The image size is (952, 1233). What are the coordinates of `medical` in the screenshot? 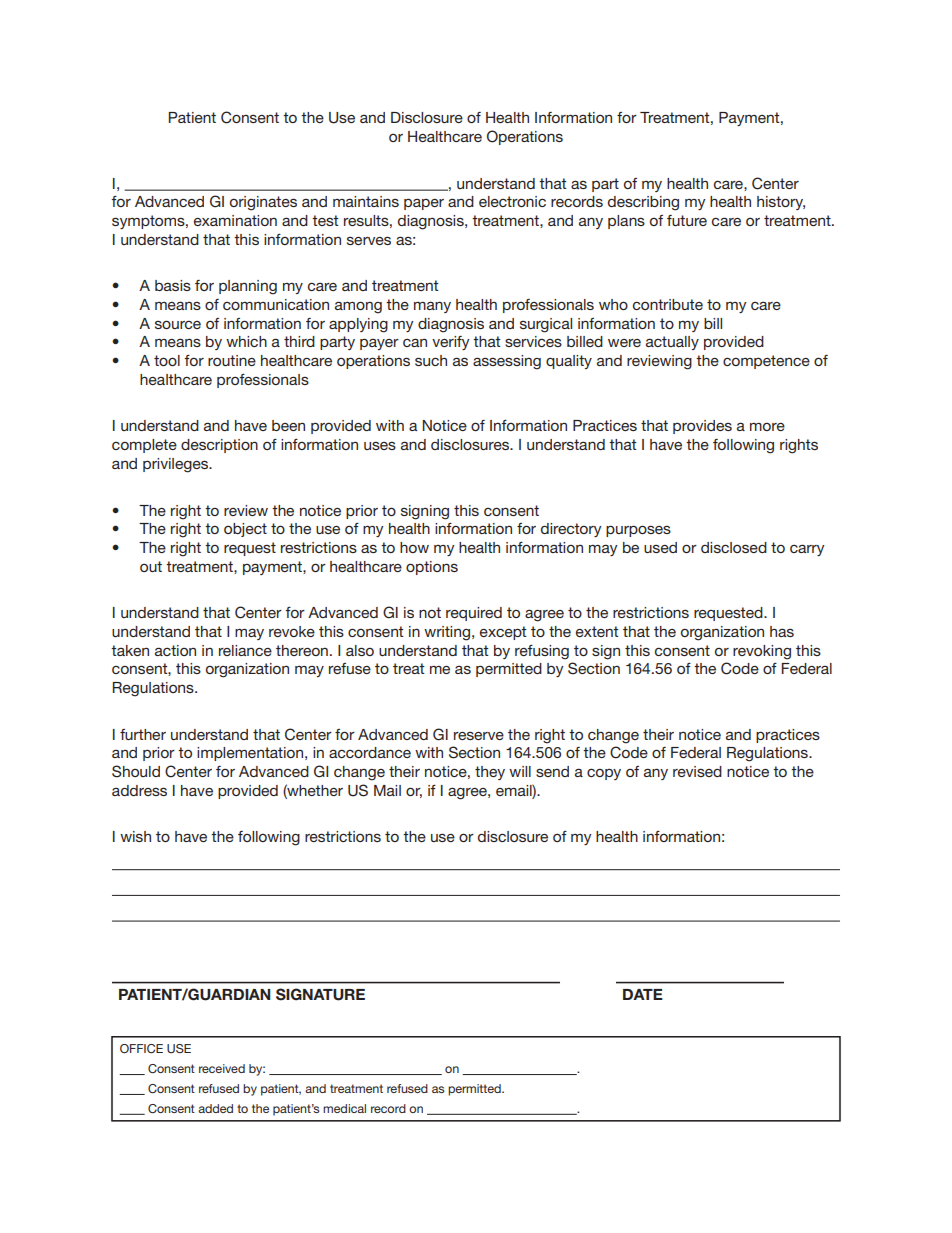 It's located at (344, 1108).
